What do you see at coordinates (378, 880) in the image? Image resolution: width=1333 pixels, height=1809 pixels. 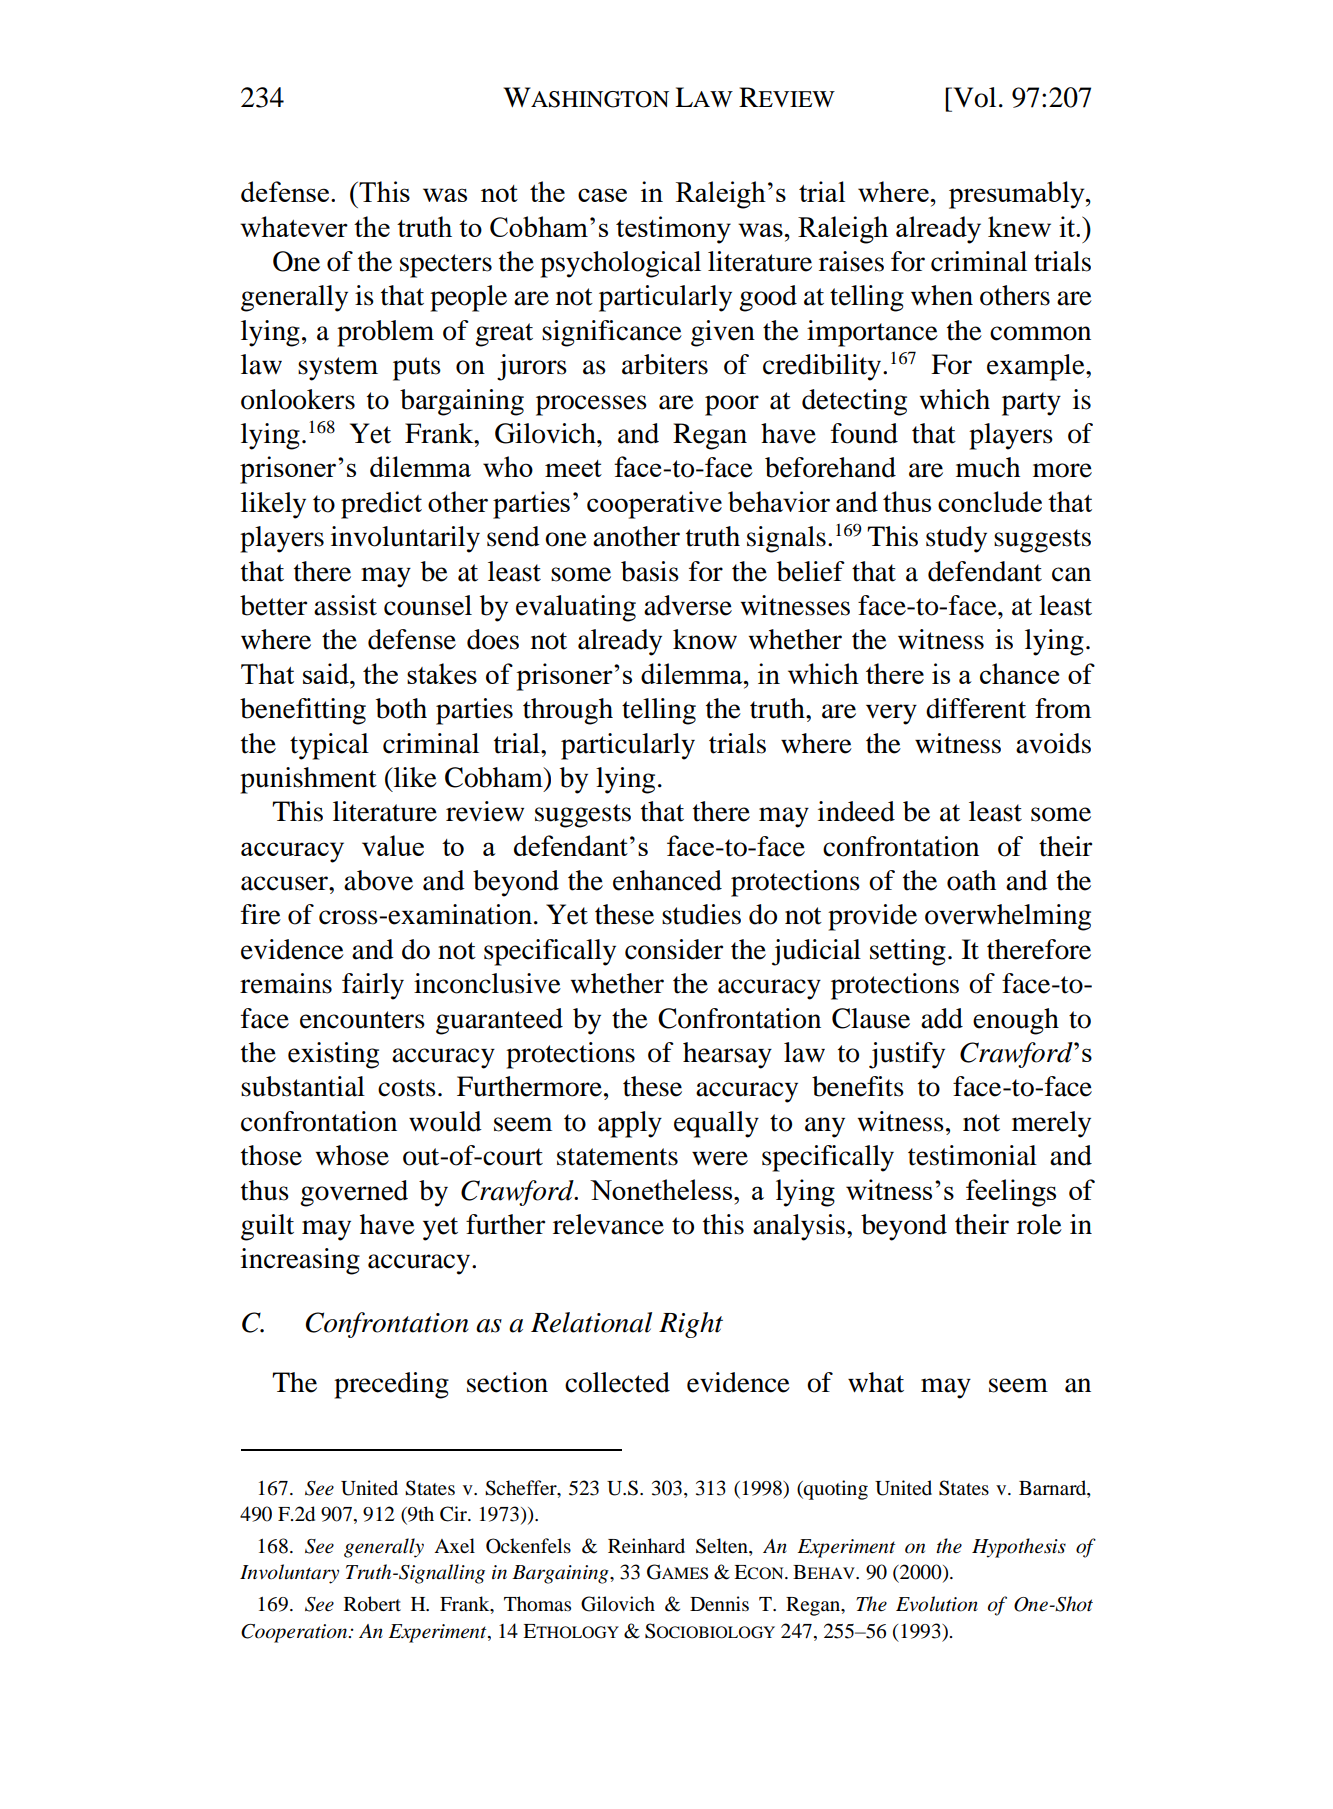 I see `above` at bounding box center [378, 880].
